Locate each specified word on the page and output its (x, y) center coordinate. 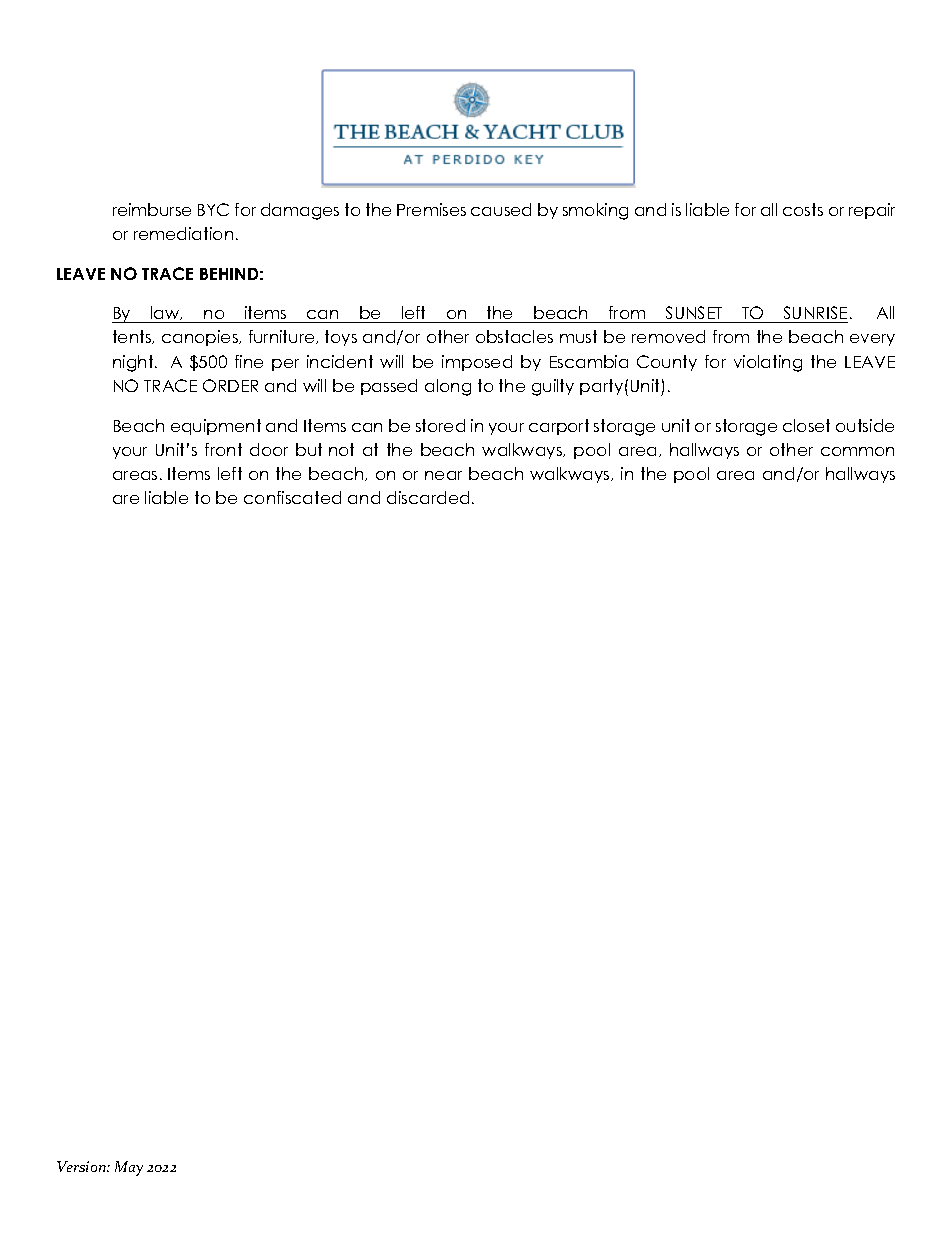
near (443, 475)
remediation (183, 233)
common (857, 451)
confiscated (292, 497)
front (223, 449)
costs (803, 209)
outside (865, 425)
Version (82, 1166)
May (129, 1168)
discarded (428, 497)
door (269, 449)
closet (806, 425)
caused (501, 209)
